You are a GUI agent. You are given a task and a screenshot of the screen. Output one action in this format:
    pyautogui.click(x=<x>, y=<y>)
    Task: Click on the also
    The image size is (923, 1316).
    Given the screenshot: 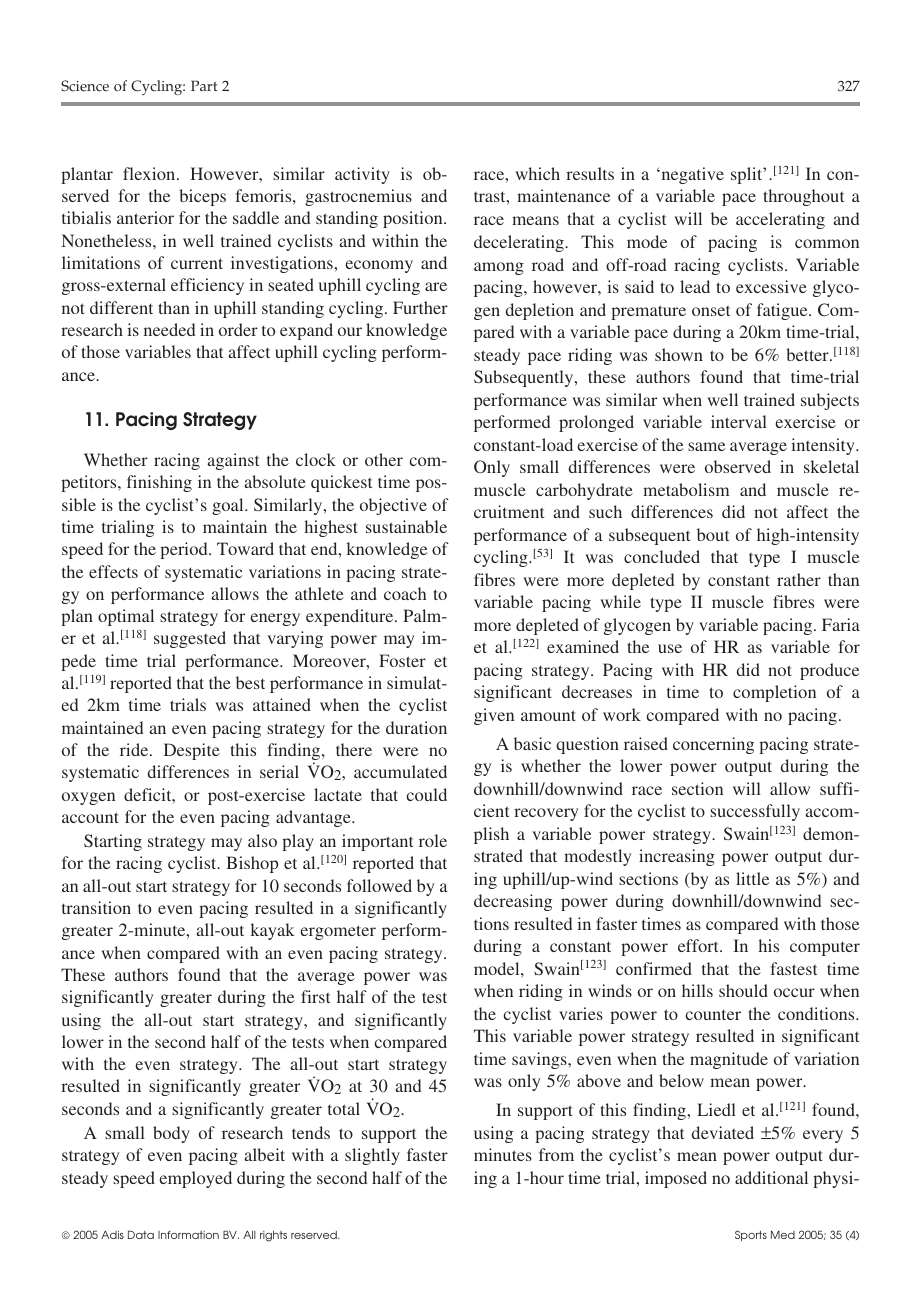 What is the action you would take?
    pyautogui.click(x=262, y=840)
